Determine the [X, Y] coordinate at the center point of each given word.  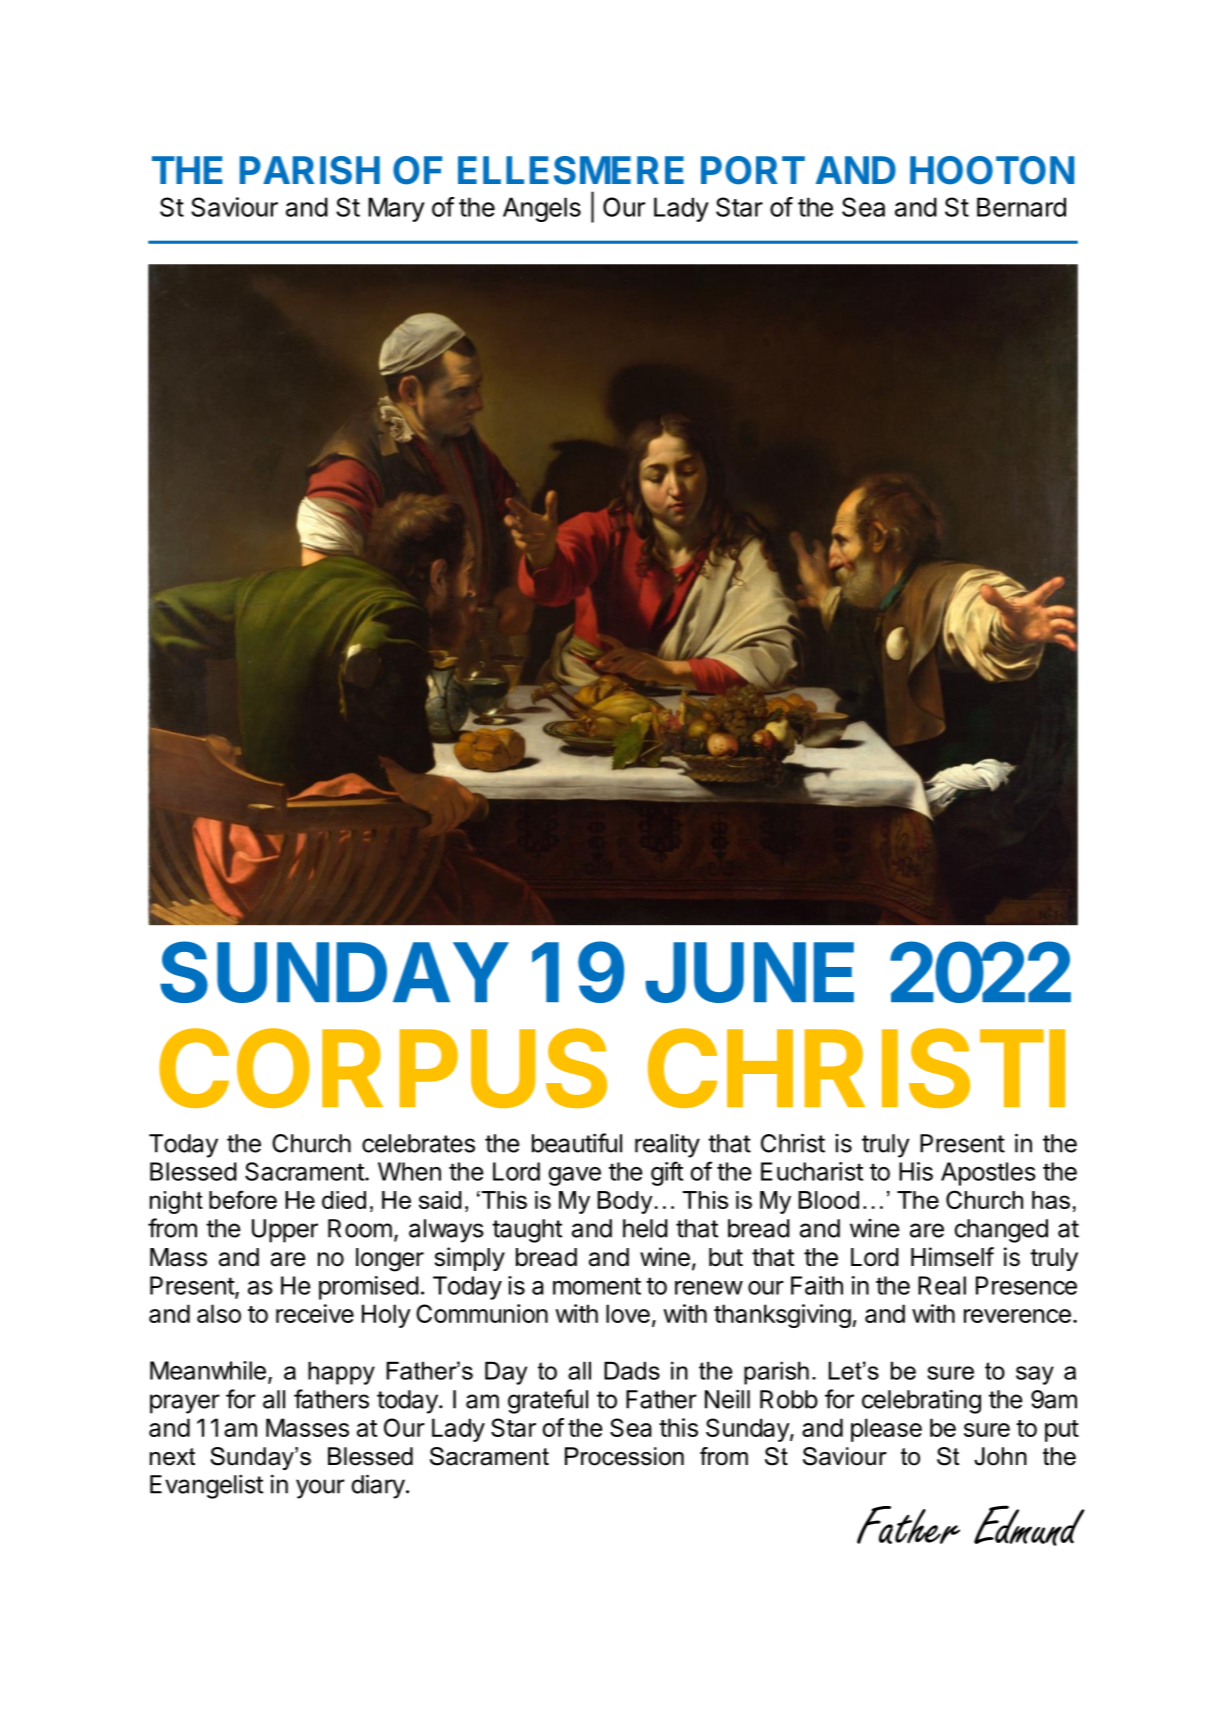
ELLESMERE [571, 170]
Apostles [988, 1174]
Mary [396, 209]
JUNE [750, 972]
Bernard [1021, 207]
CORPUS [383, 1068]
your [320, 1489]
